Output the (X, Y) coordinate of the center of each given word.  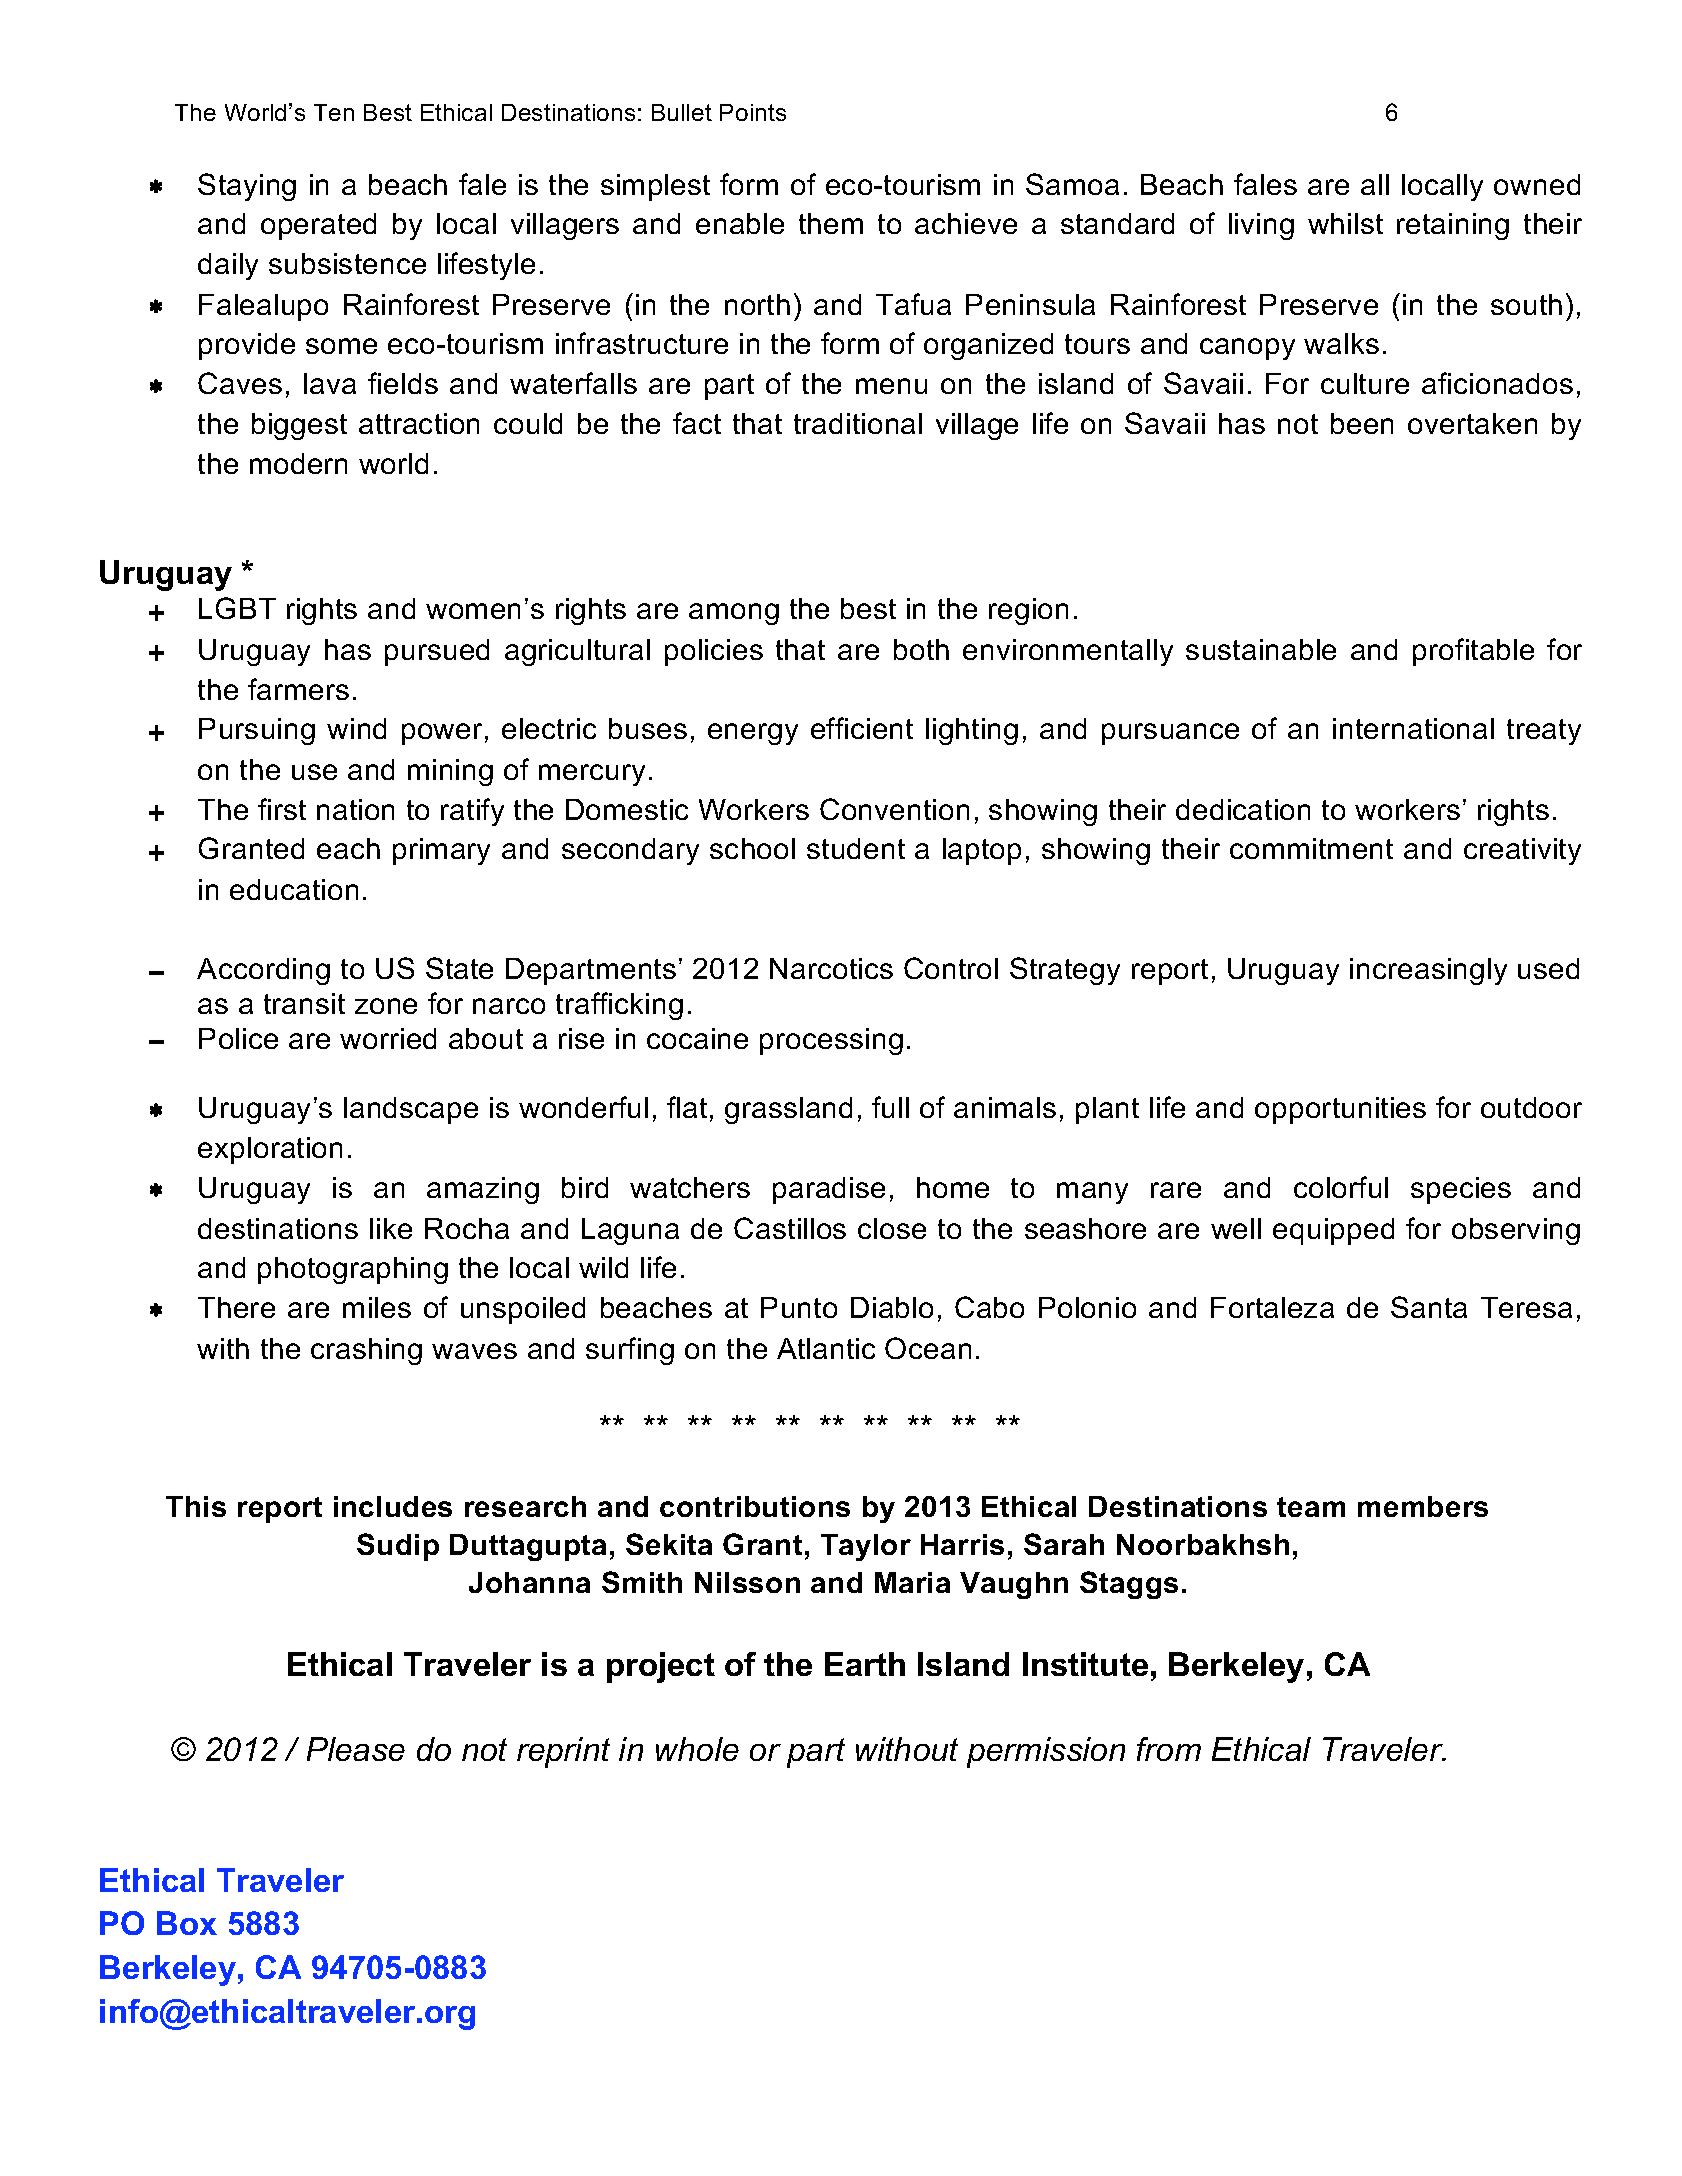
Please (356, 1749)
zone (386, 1006)
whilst (1345, 223)
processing (831, 1041)
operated (318, 226)
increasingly (1428, 971)
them (831, 223)
